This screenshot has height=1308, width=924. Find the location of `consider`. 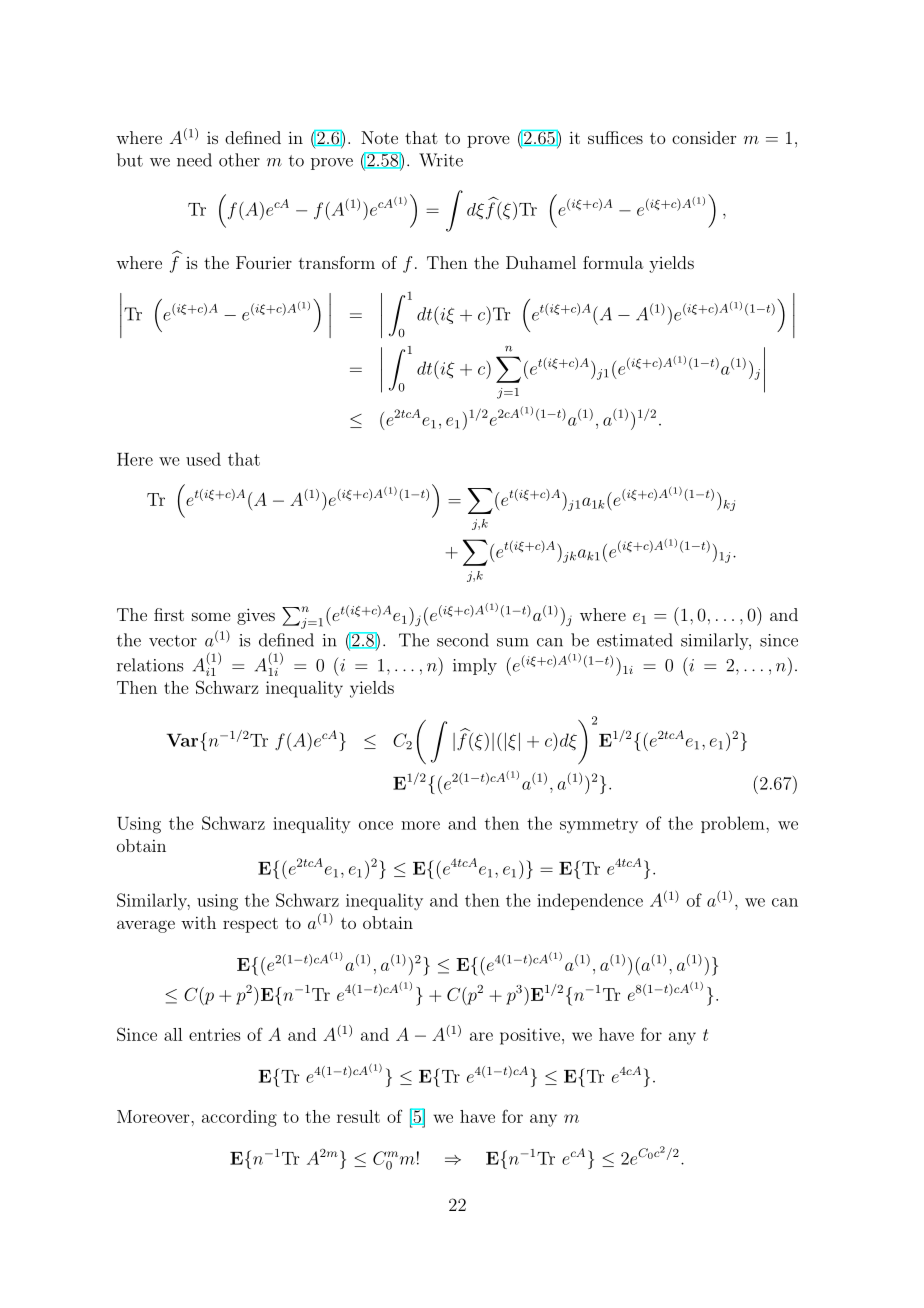

consider is located at coordinates (704, 137).
